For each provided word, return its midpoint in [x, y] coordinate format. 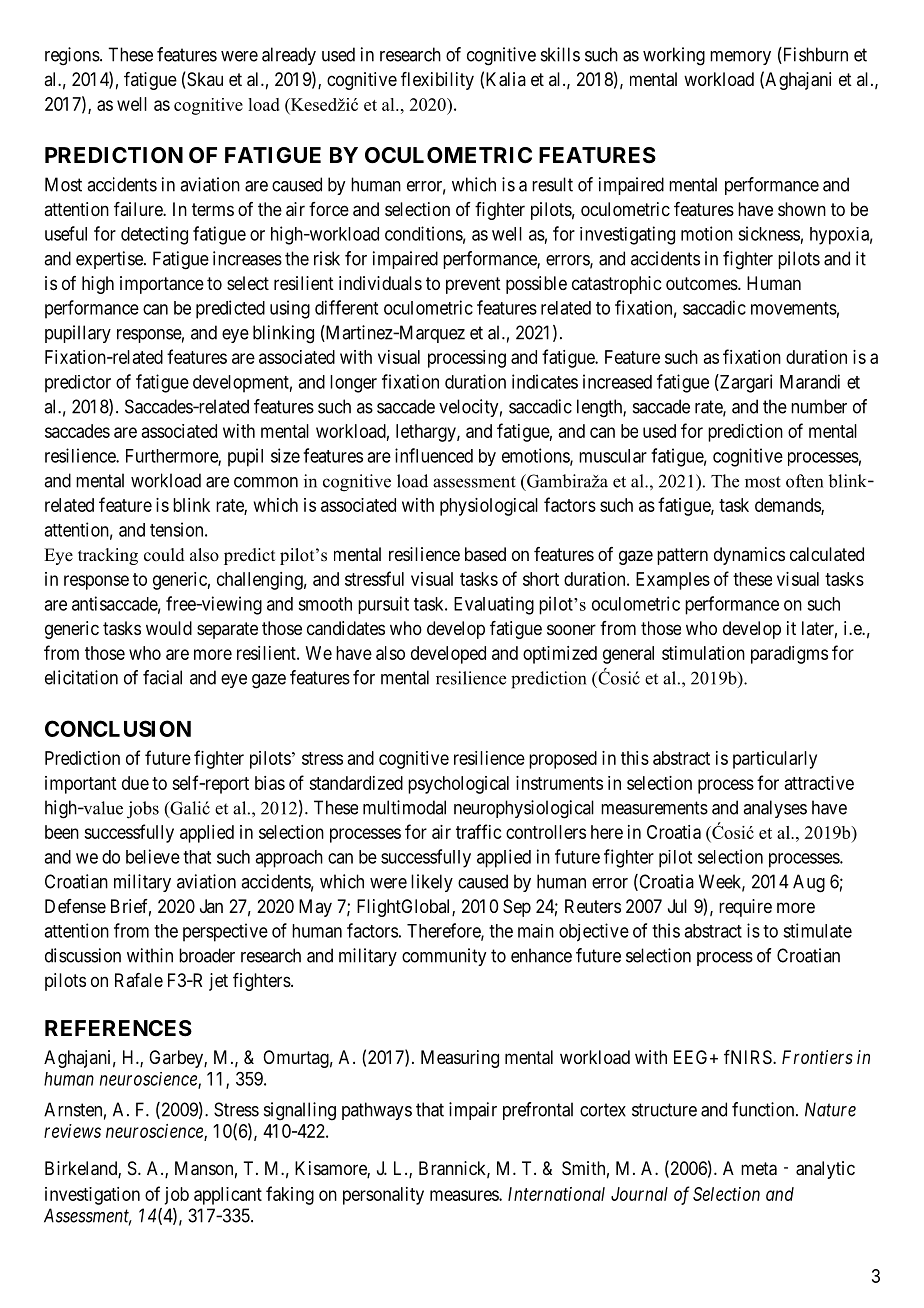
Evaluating [494, 605]
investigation [92, 1196]
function [764, 1109]
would [169, 628]
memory [740, 58]
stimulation [703, 653]
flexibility [437, 81]
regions [72, 56]
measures [465, 1195]
